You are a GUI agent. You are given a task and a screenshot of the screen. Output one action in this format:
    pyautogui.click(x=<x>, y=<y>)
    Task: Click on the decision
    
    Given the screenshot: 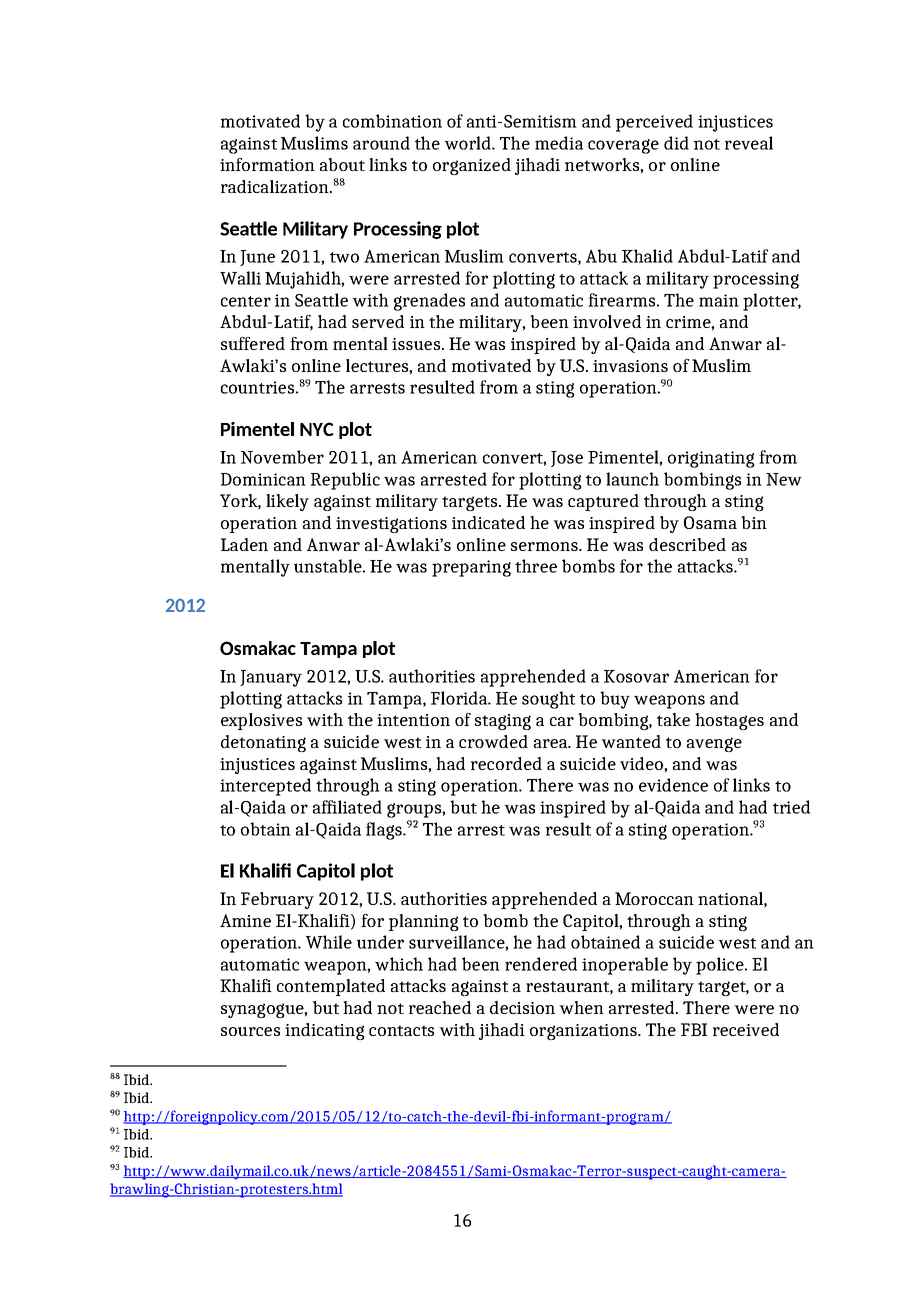 What is the action you would take?
    pyautogui.click(x=522, y=1007)
